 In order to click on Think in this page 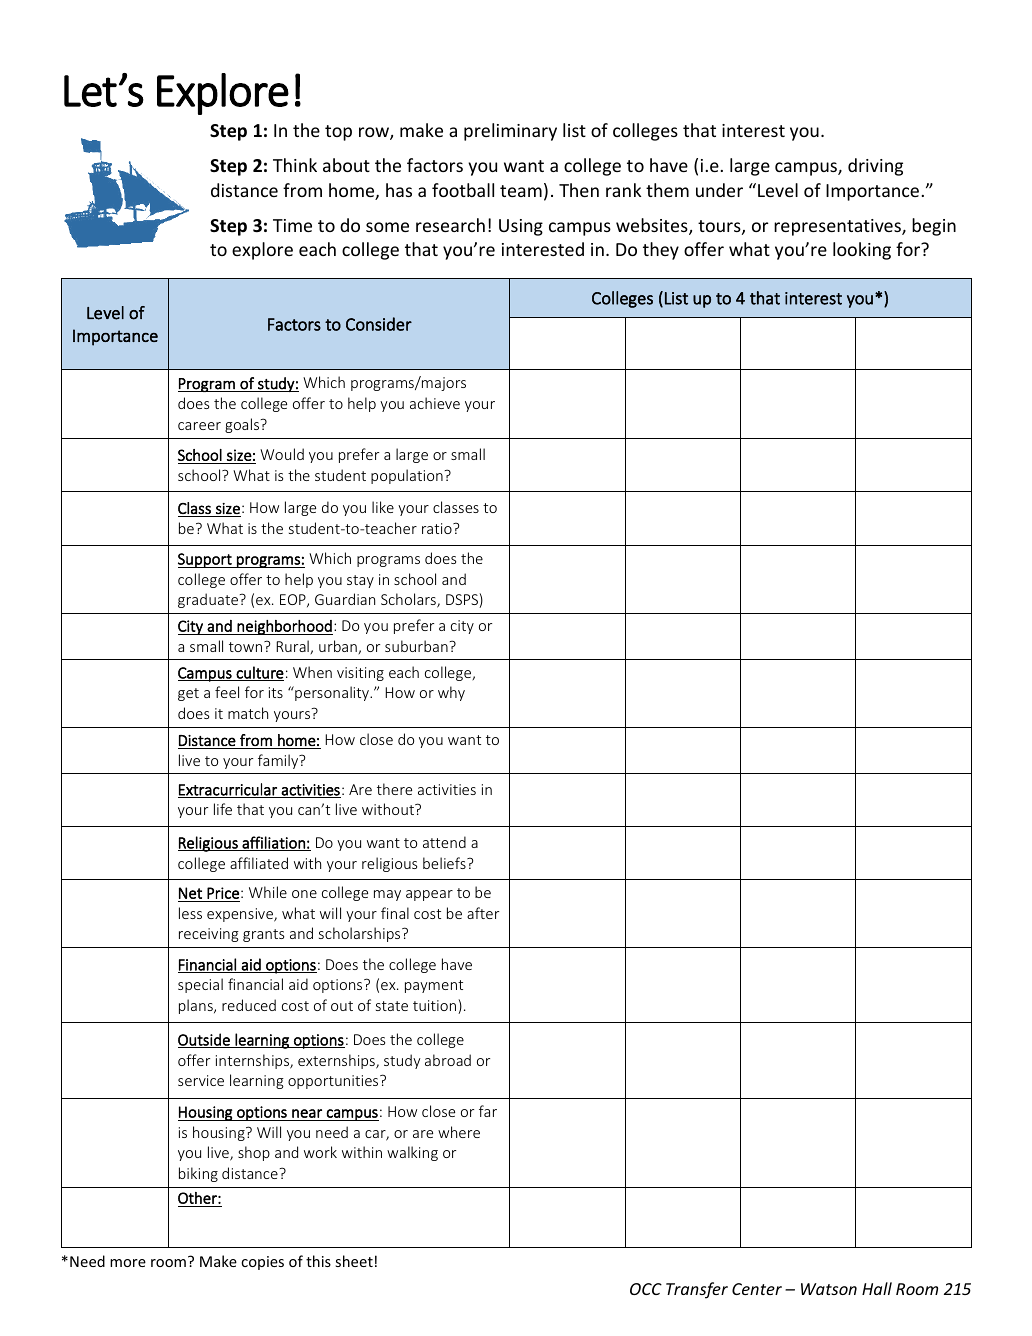, I will do `click(295, 165)`.
